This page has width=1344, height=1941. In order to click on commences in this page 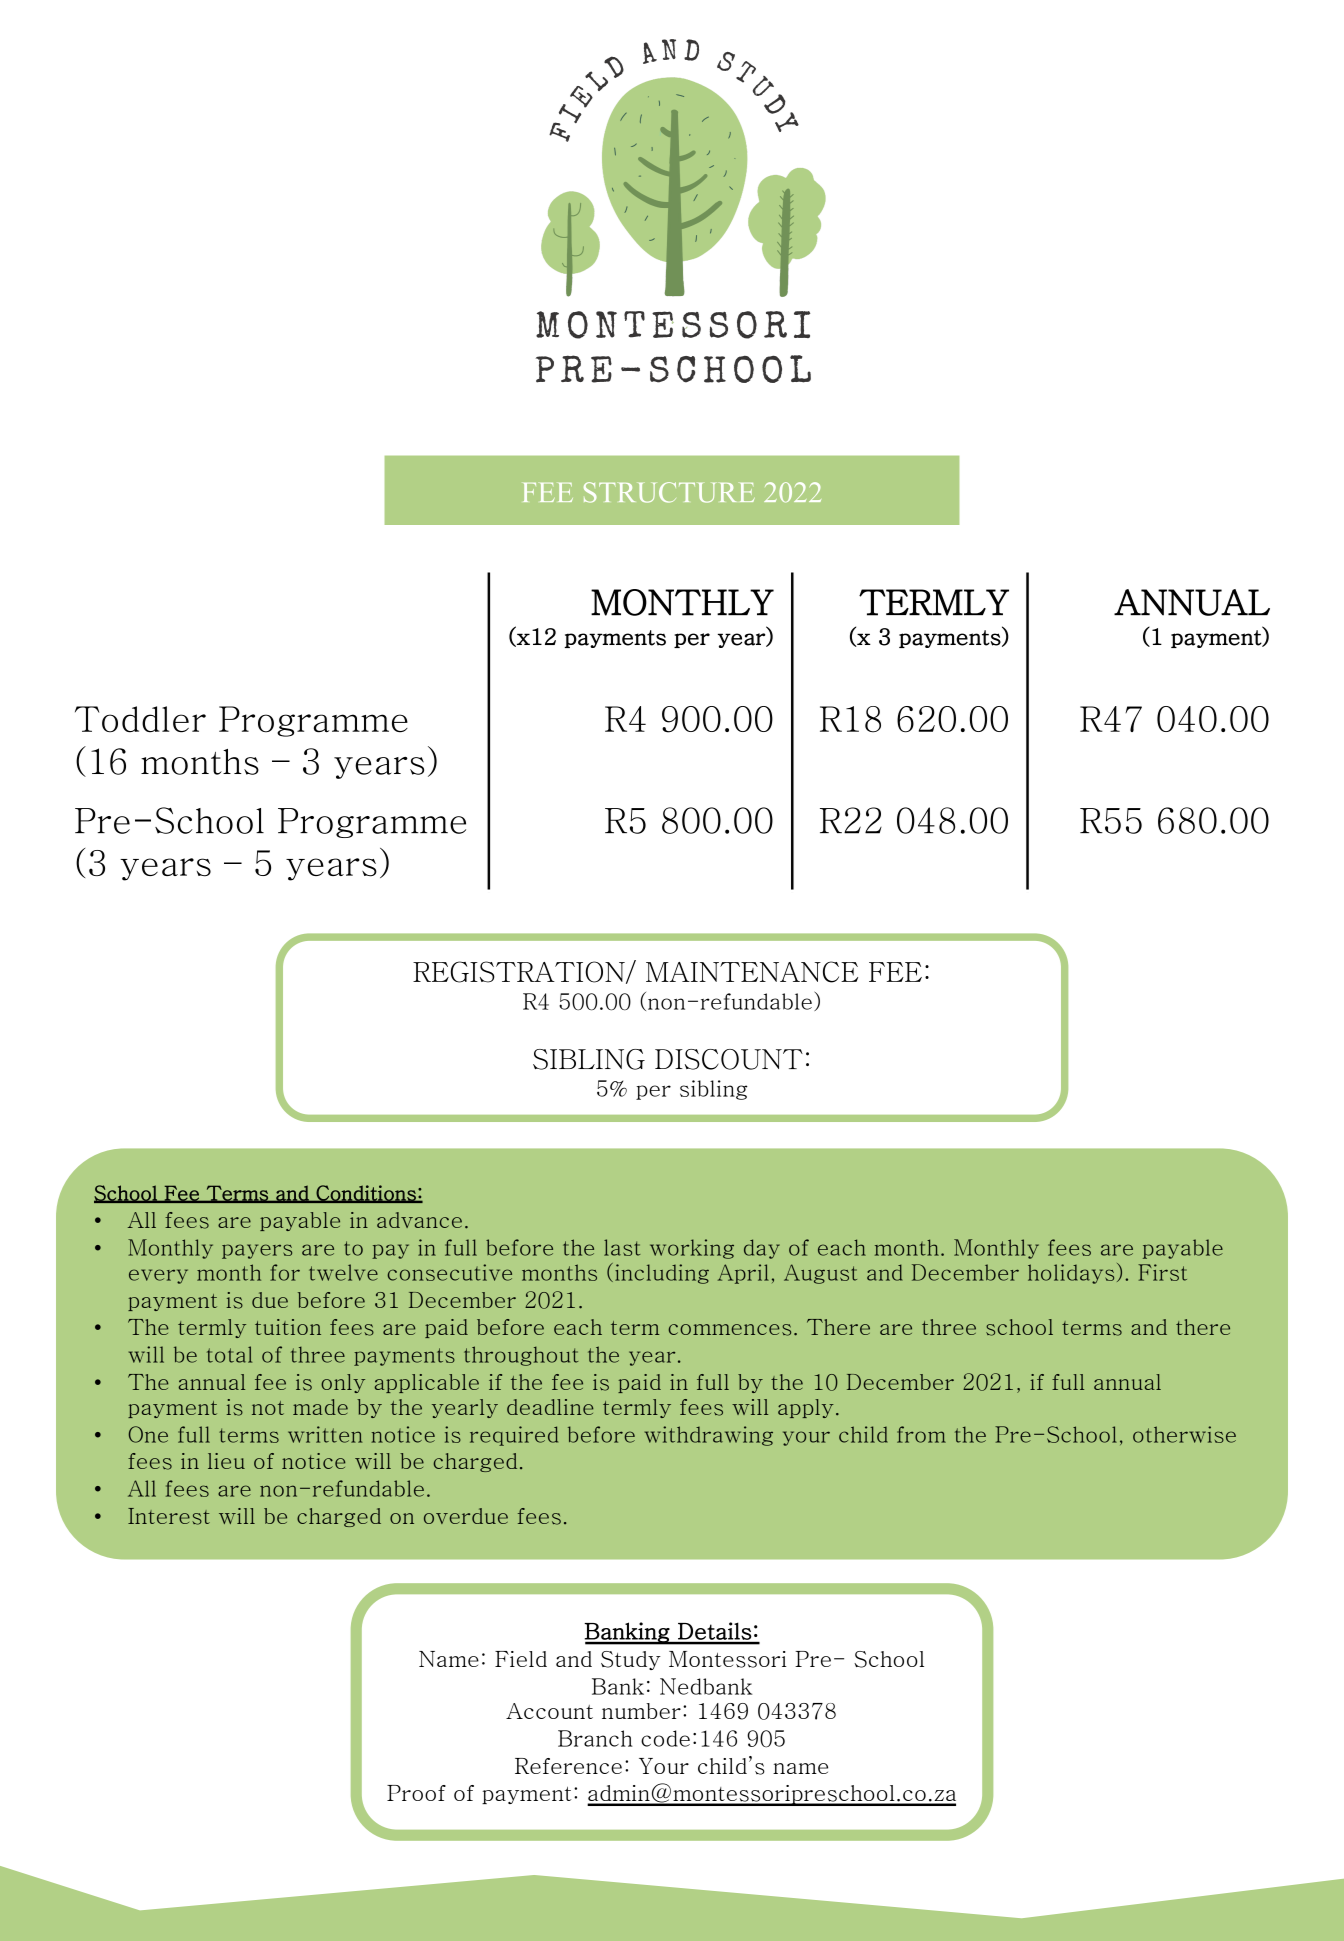, I will do `click(730, 1330)`.
